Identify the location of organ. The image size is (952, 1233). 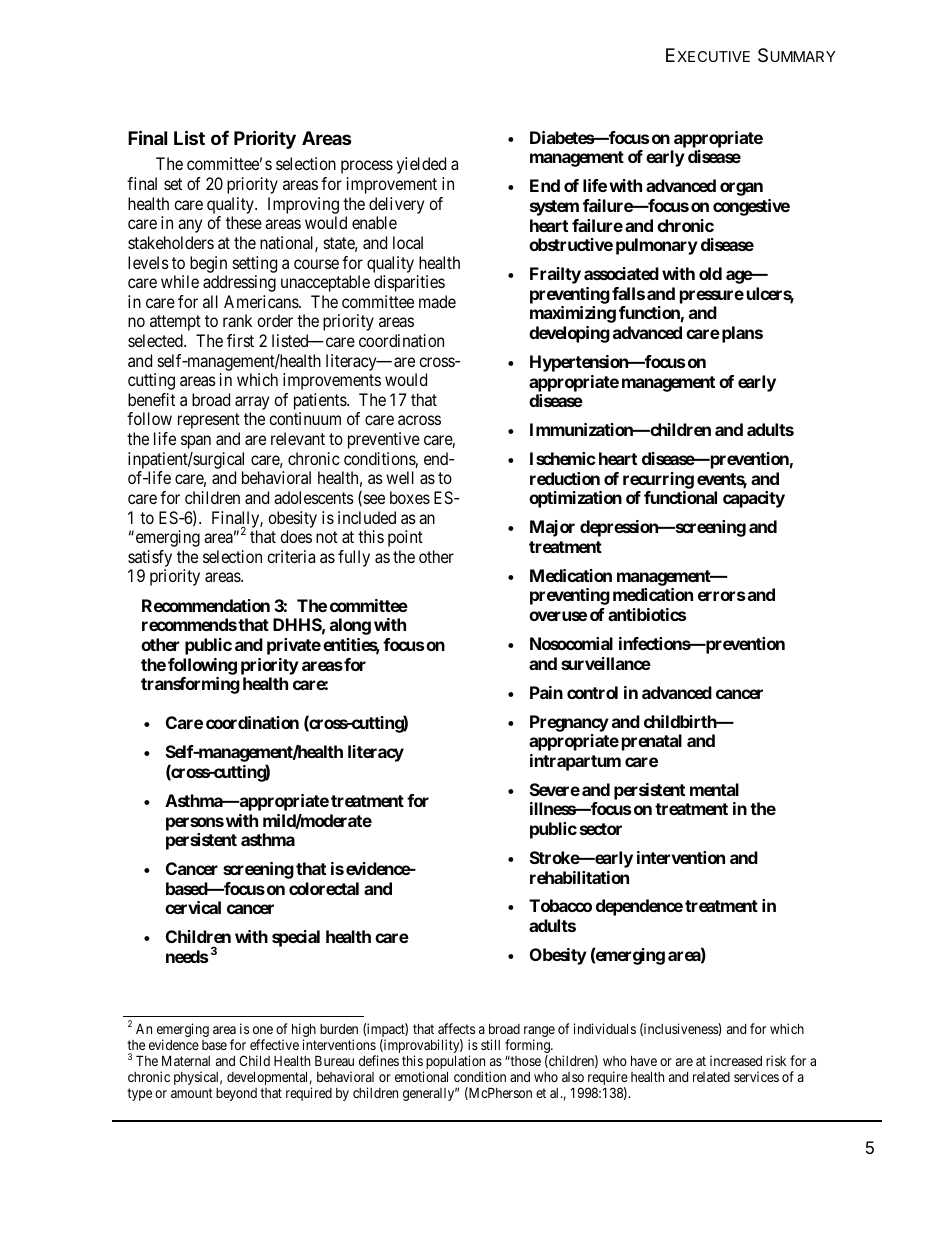
(741, 189).
